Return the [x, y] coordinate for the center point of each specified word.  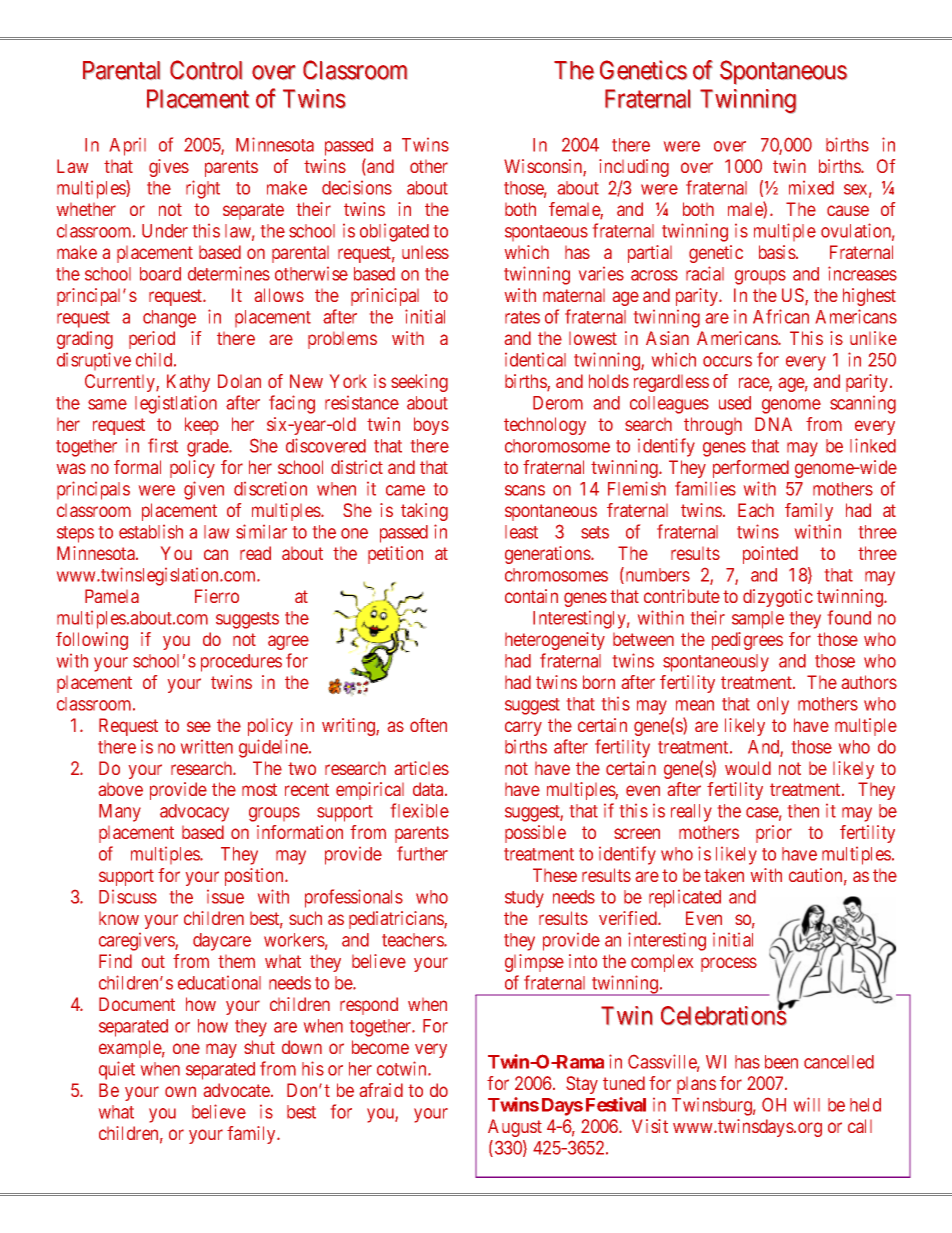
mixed [811, 188]
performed [751, 469]
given [204, 490]
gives [169, 168]
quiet [117, 1070]
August [515, 1128]
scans [525, 490]
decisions [357, 187]
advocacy [194, 813]
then [803, 811]
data [429, 789]
